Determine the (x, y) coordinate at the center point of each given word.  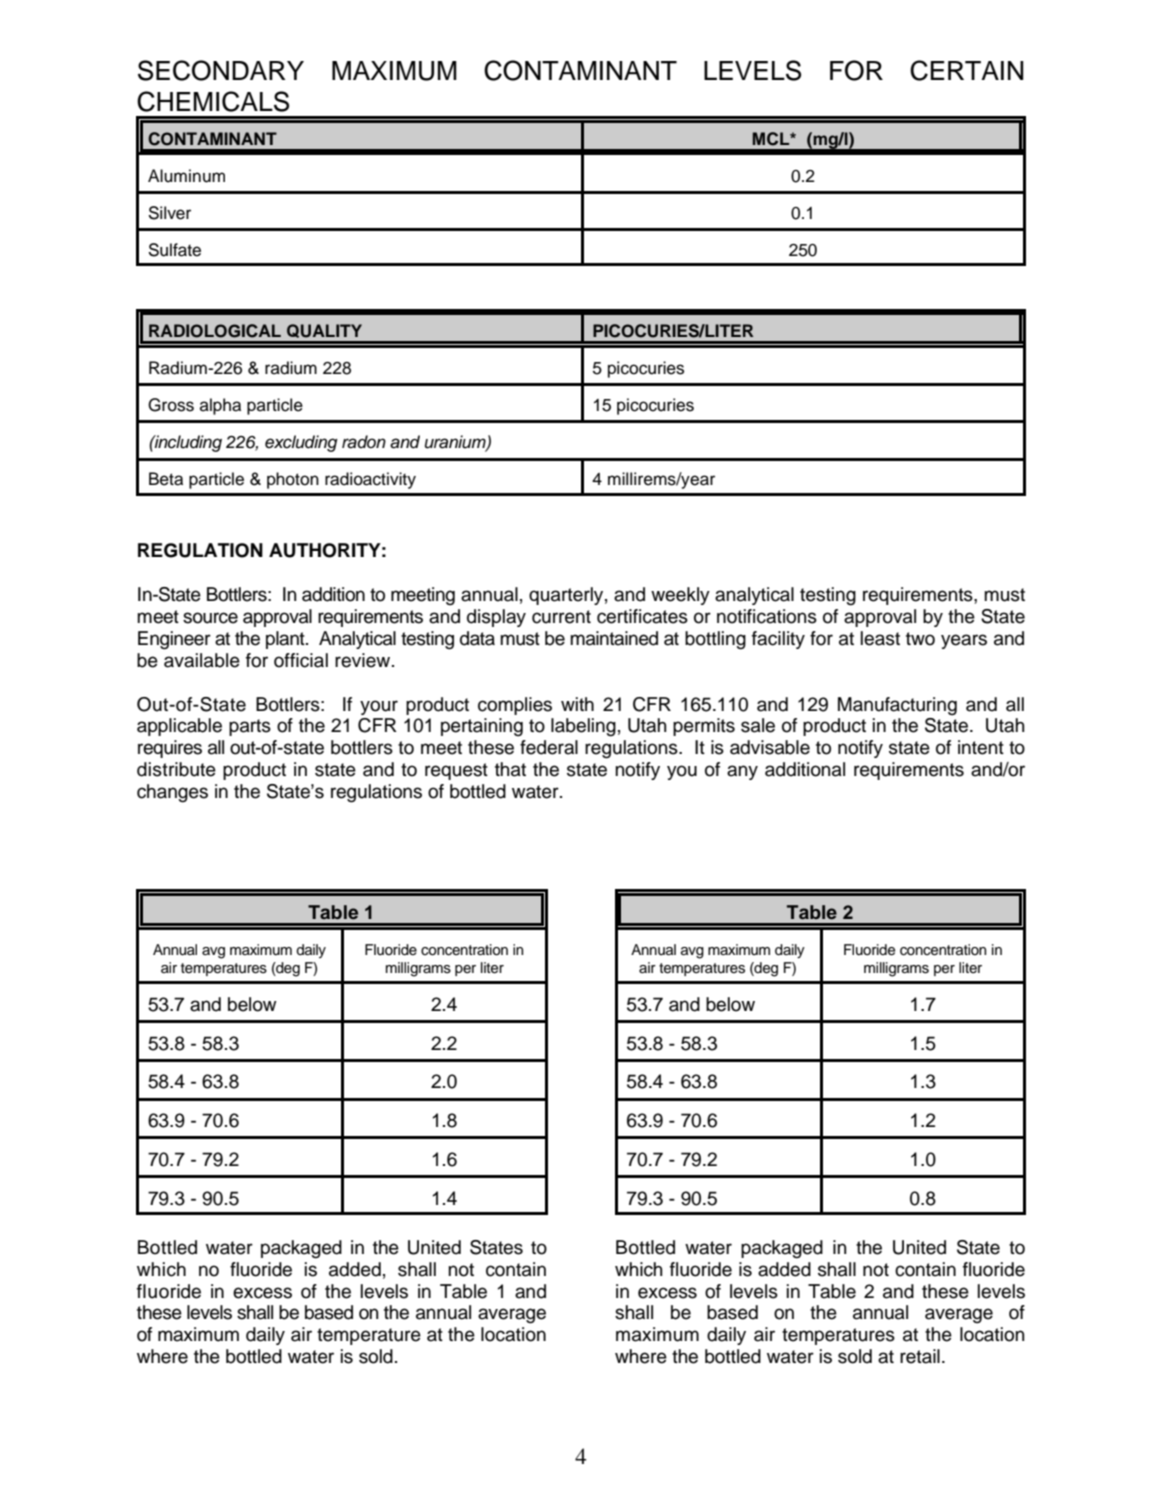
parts (250, 727)
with (577, 704)
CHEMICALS (213, 101)
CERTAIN (967, 70)
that (510, 769)
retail (920, 1356)
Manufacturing (897, 706)
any (742, 772)
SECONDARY (221, 70)
